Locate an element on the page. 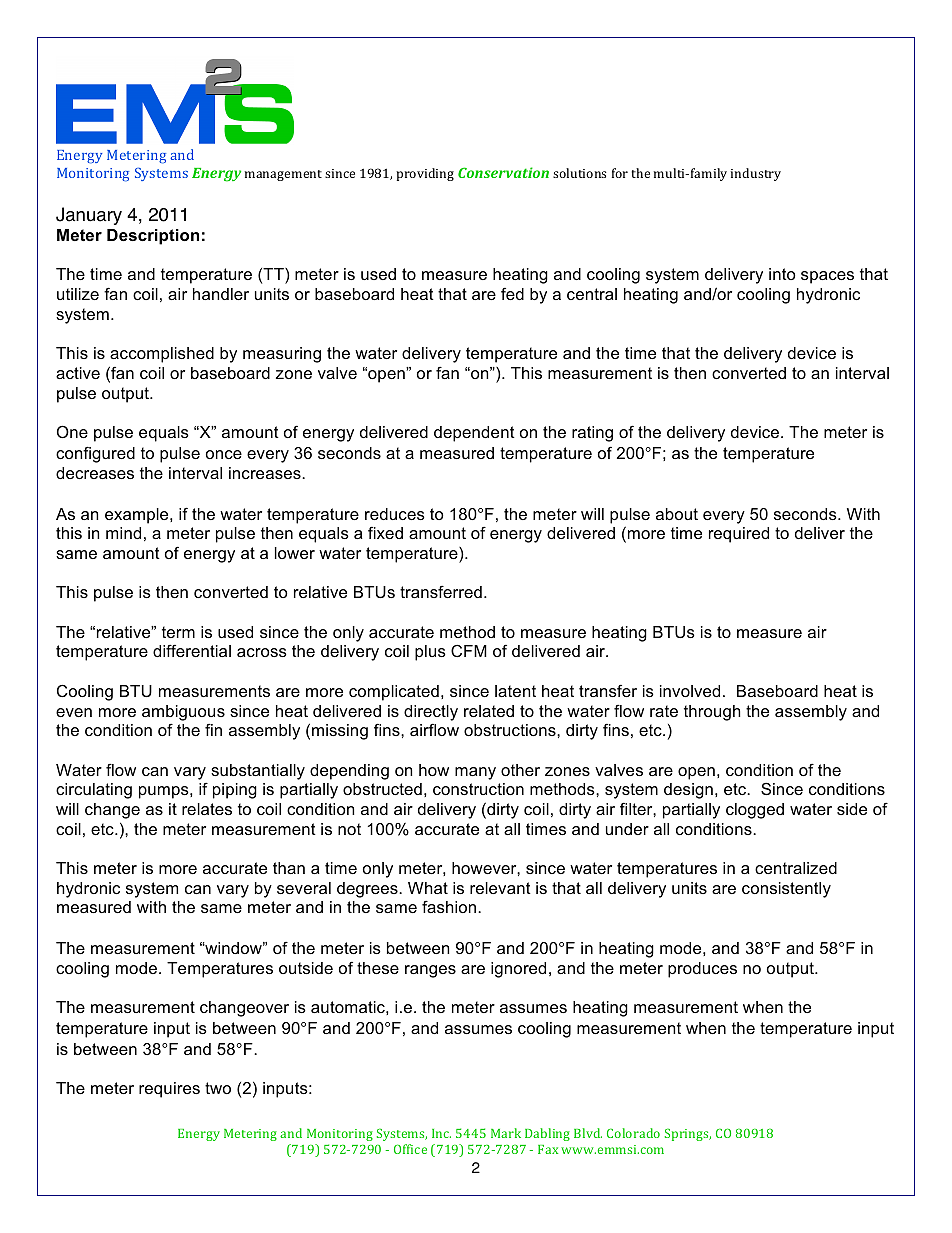  clogged is located at coordinates (755, 811).
